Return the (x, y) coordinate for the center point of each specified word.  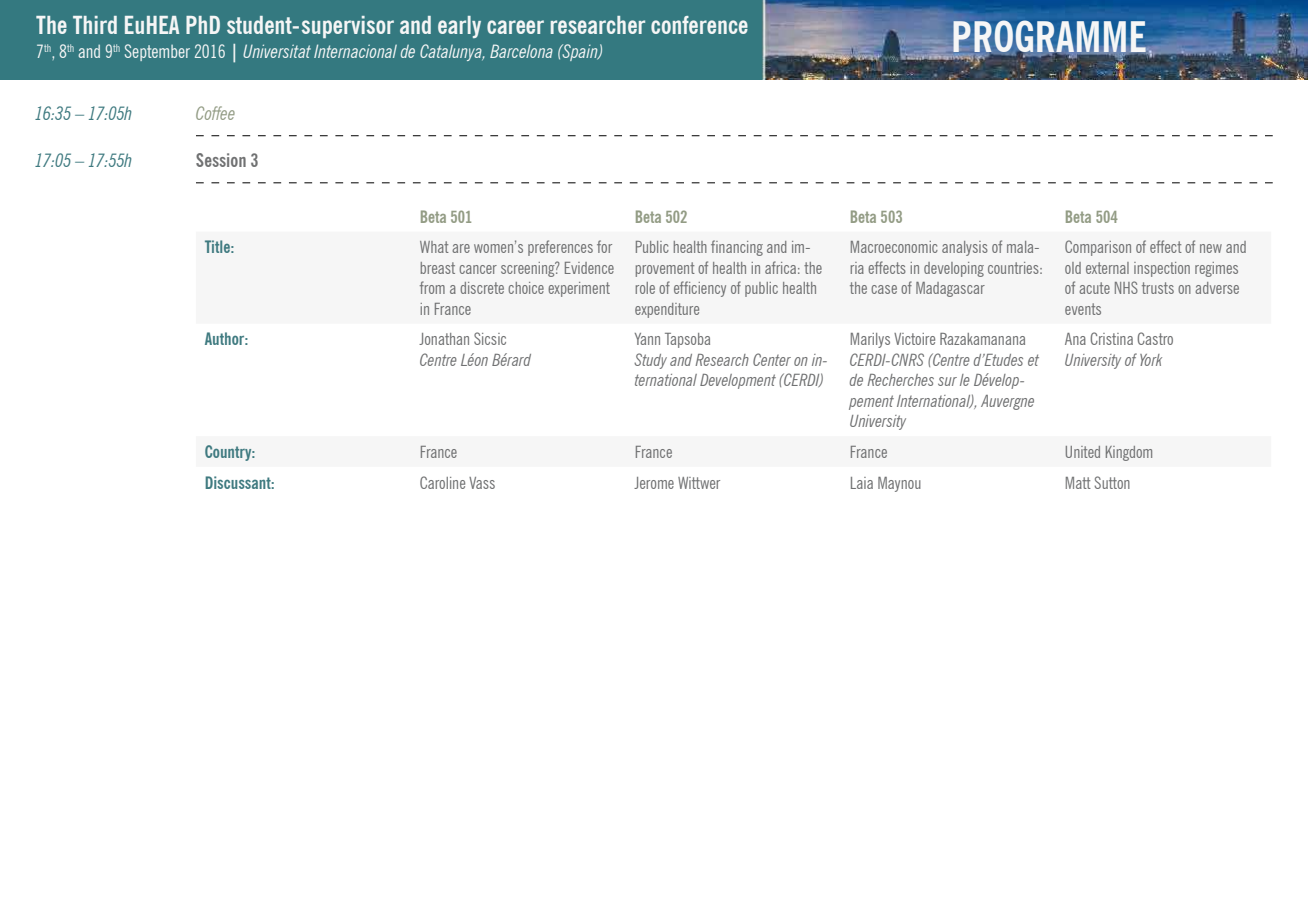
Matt (1078, 483)
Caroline (442, 482)
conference (699, 25)
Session (221, 160)
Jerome (654, 483)
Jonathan (444, 339)
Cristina (1111, 338)
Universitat (277, 51)
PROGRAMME (1049, 37)
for (604, 246)
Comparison (1098, 248)
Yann (647, 339)
